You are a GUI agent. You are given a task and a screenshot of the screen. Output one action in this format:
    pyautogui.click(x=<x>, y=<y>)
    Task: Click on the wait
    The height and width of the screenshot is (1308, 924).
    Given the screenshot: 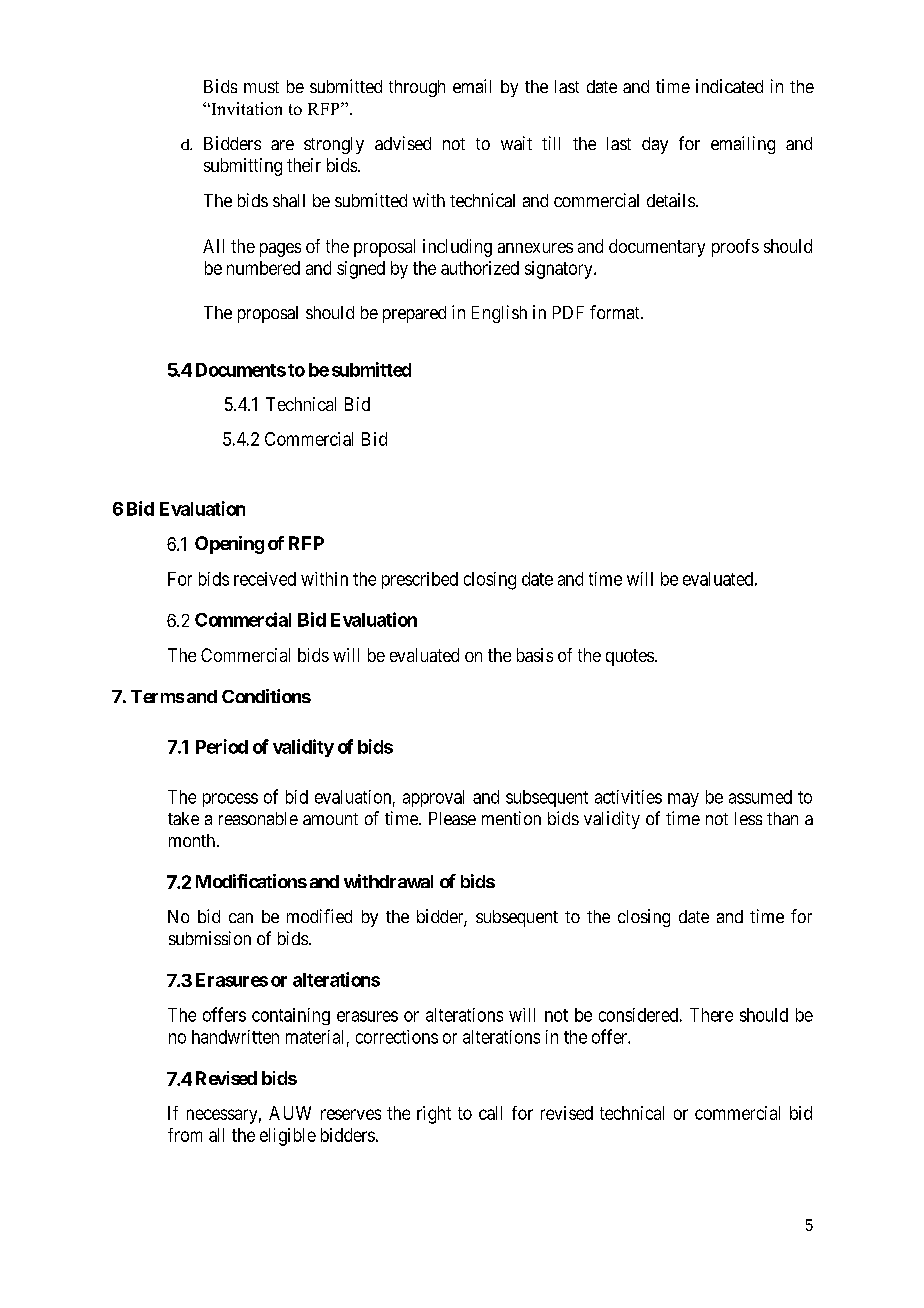 What is the action you would take?
    pyautogui.click(x=516, y=143)
